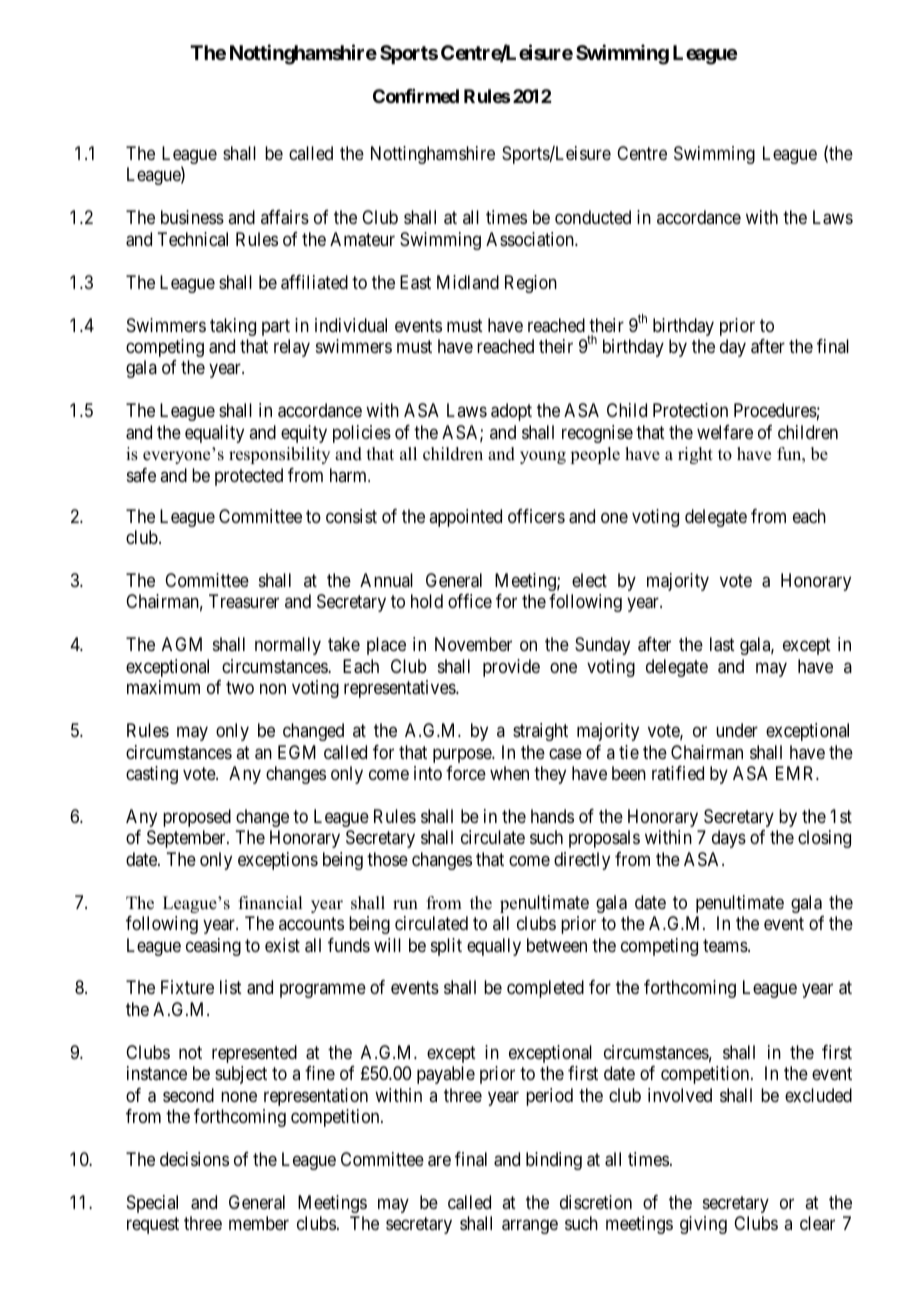  I want to click on ceasing, so click(213, 947).
